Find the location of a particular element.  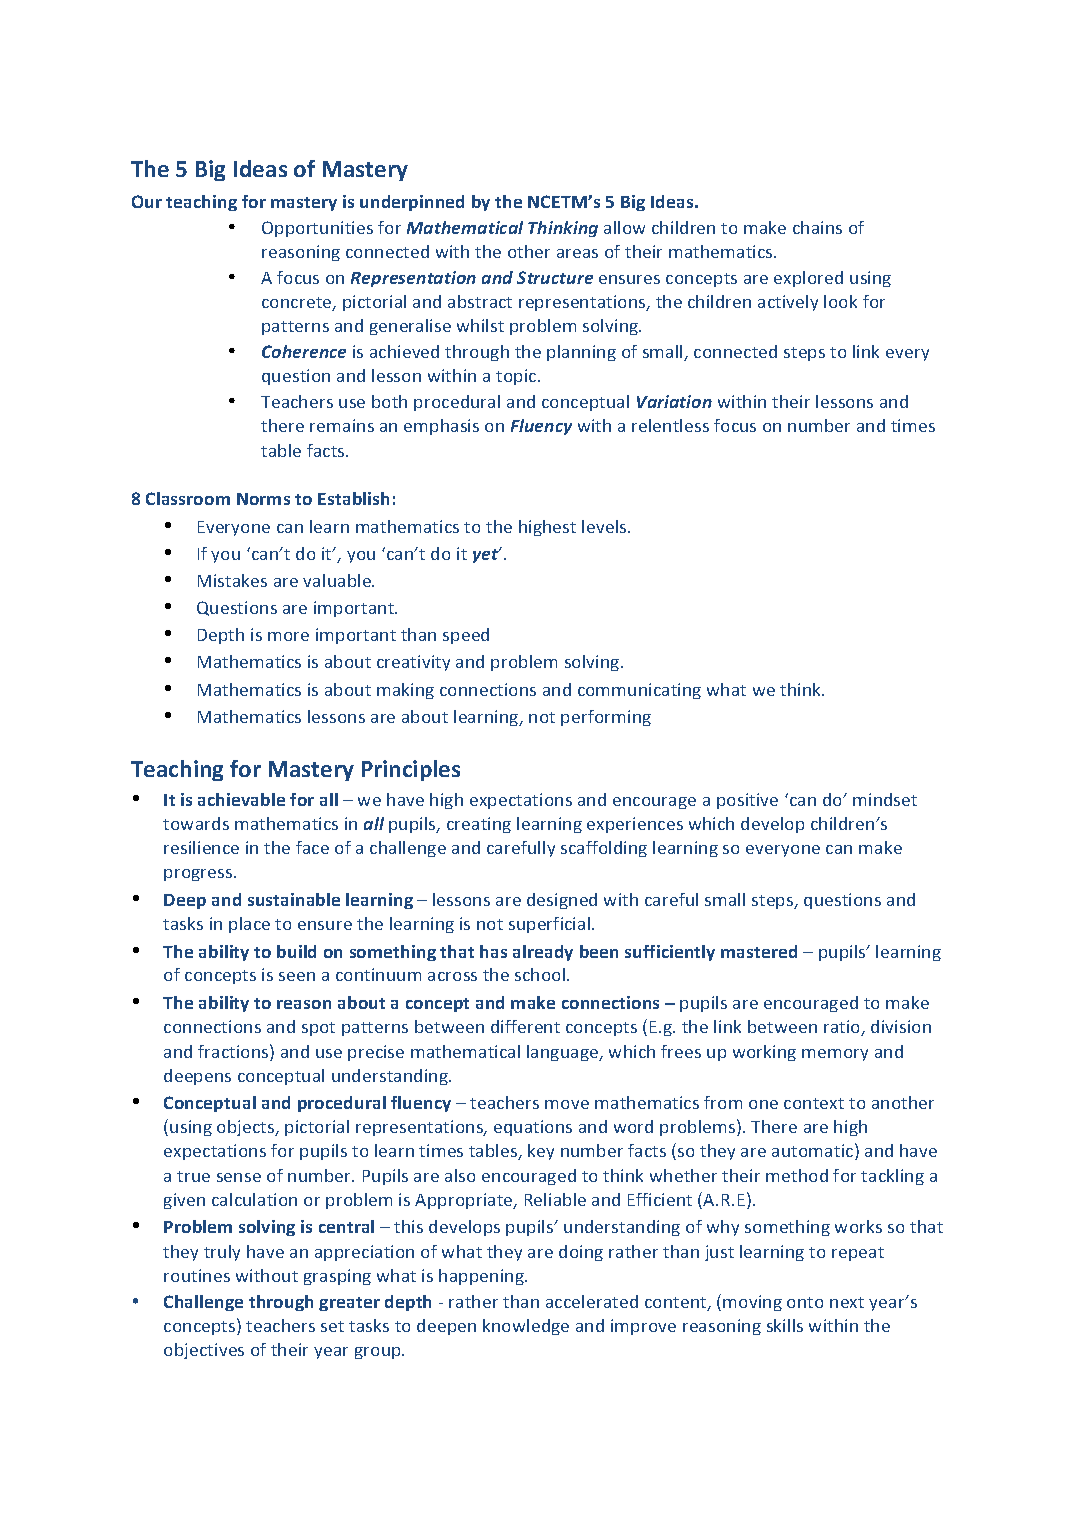

positive is located at coordinates (747, 801).
